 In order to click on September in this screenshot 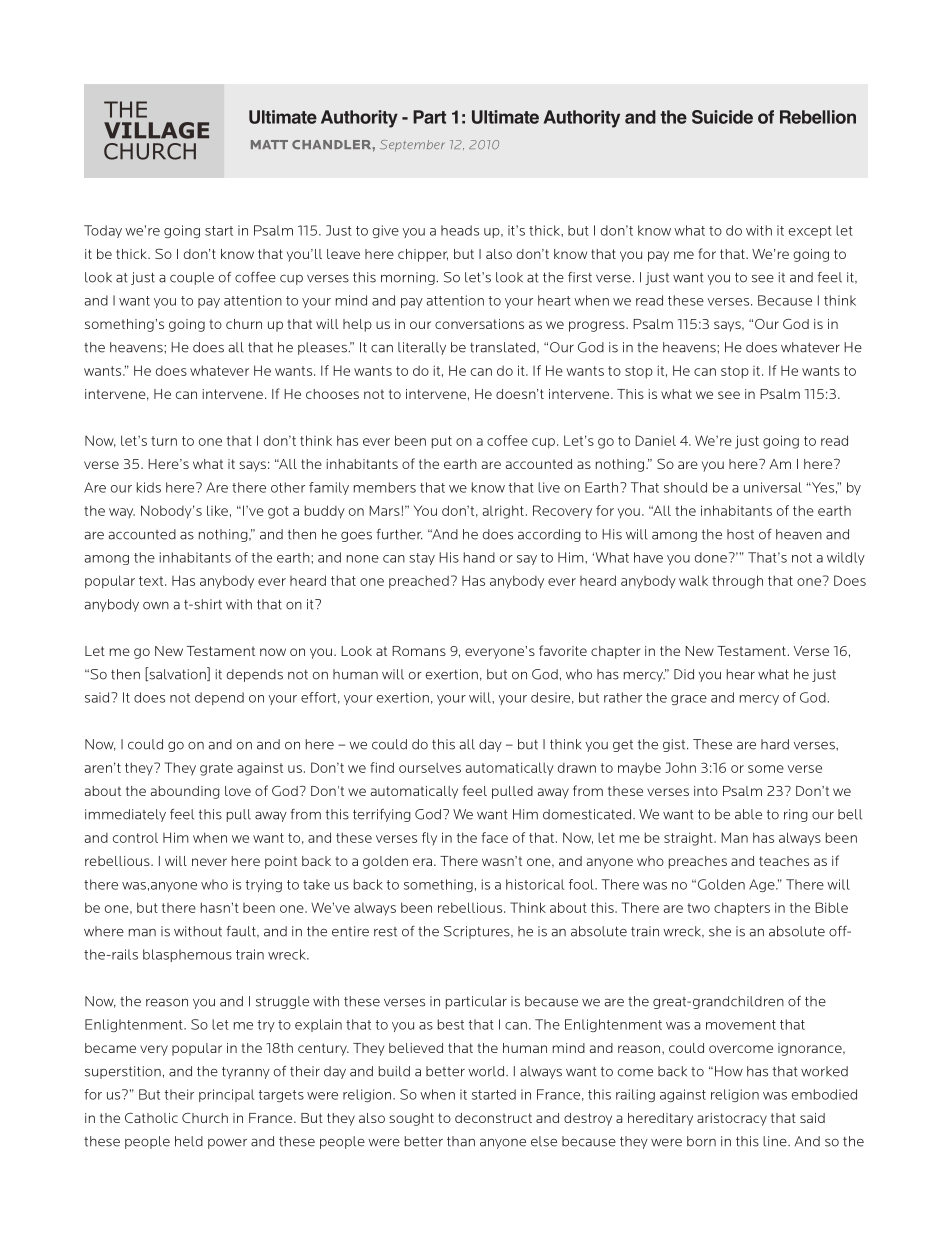, I will do `click(412, 146)`.
